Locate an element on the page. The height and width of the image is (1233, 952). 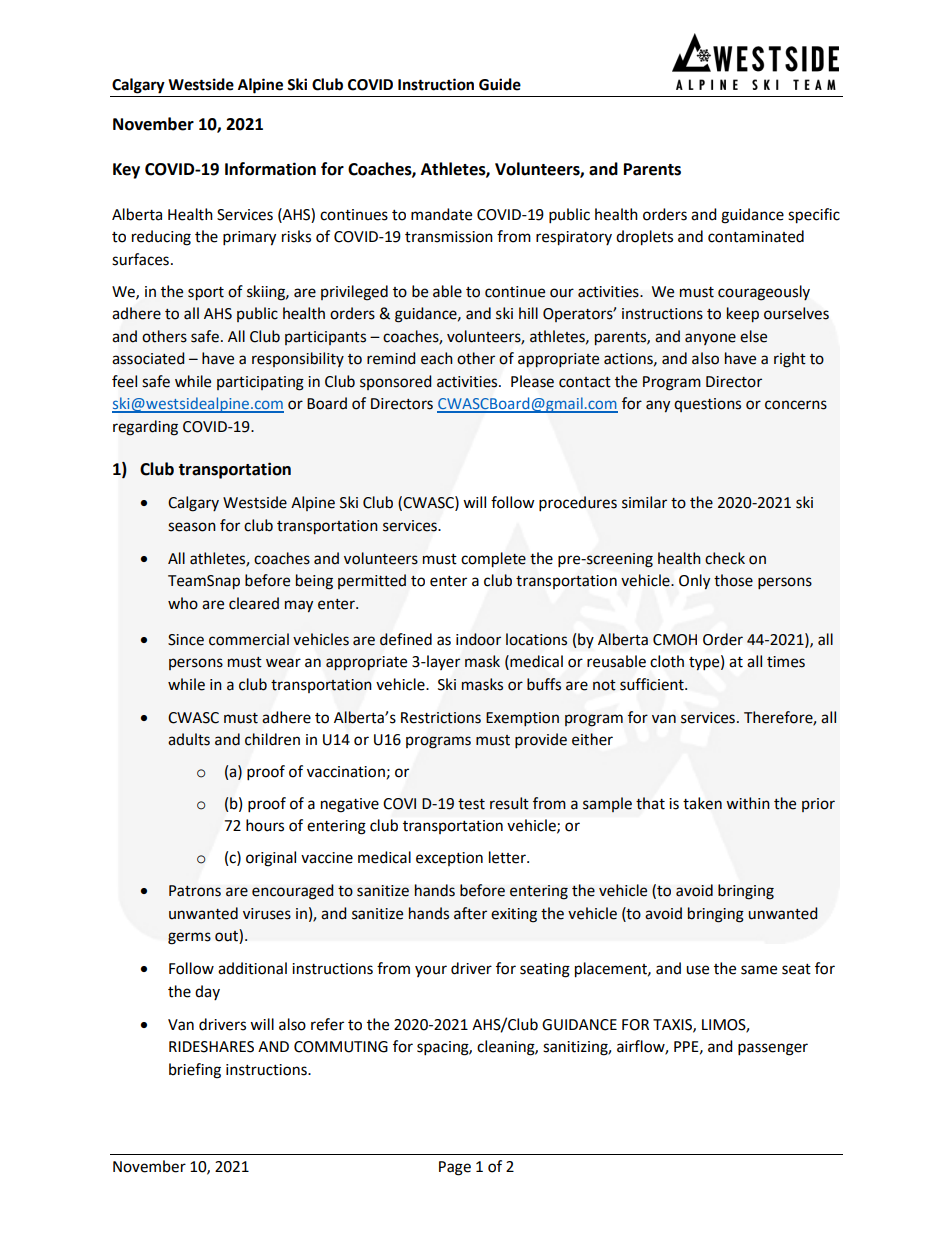
Information is located at coordinates (270, 169).
